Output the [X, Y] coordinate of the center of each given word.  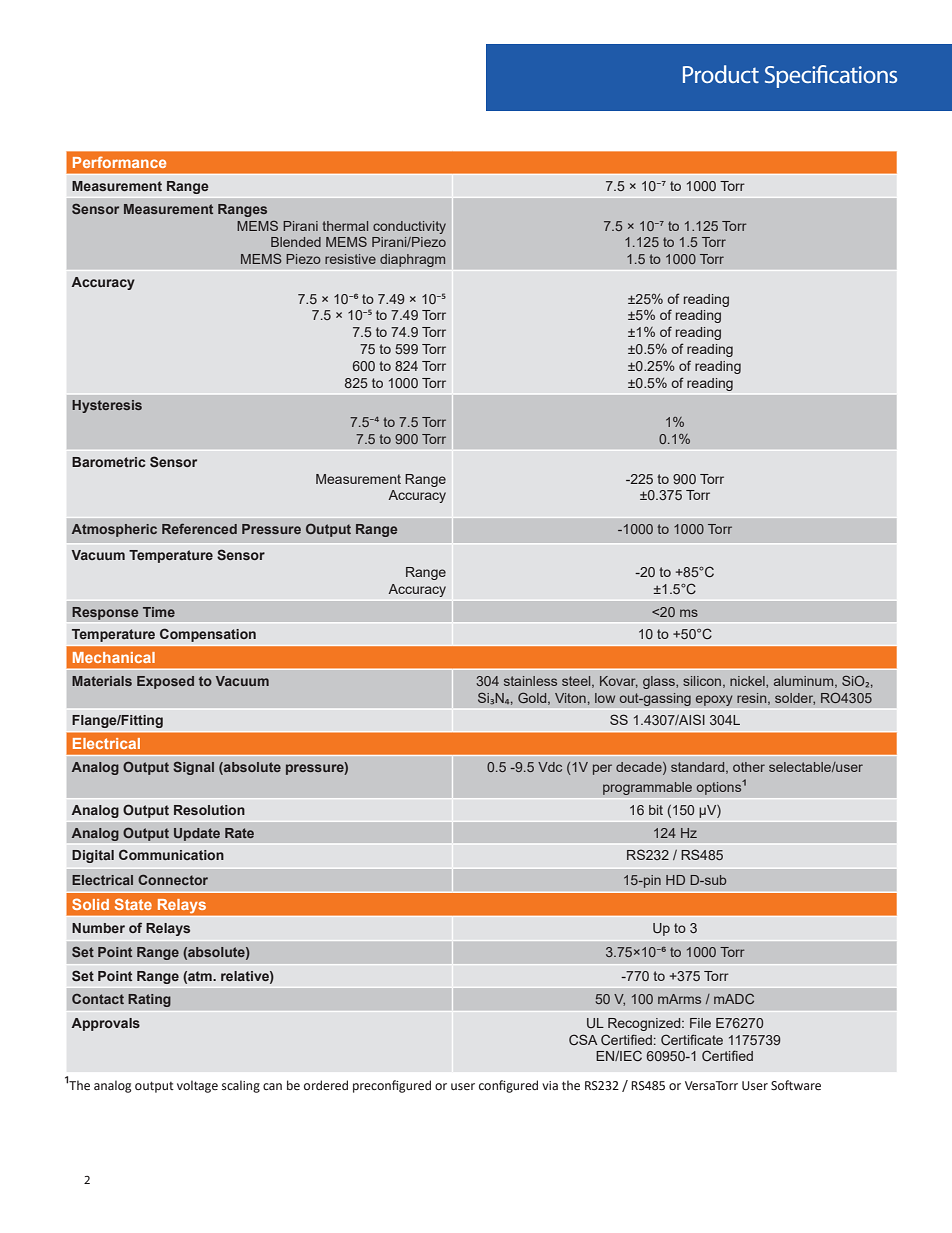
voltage [197, 1086]
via [550, 1085]
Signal [193, 768]
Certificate [692, 1039]
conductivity [409, 227]
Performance [119, 162]
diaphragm [413, 260]
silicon [703, 682]
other [749, 767]
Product [721, 74]
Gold [533, 698]
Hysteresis [107, 406]
